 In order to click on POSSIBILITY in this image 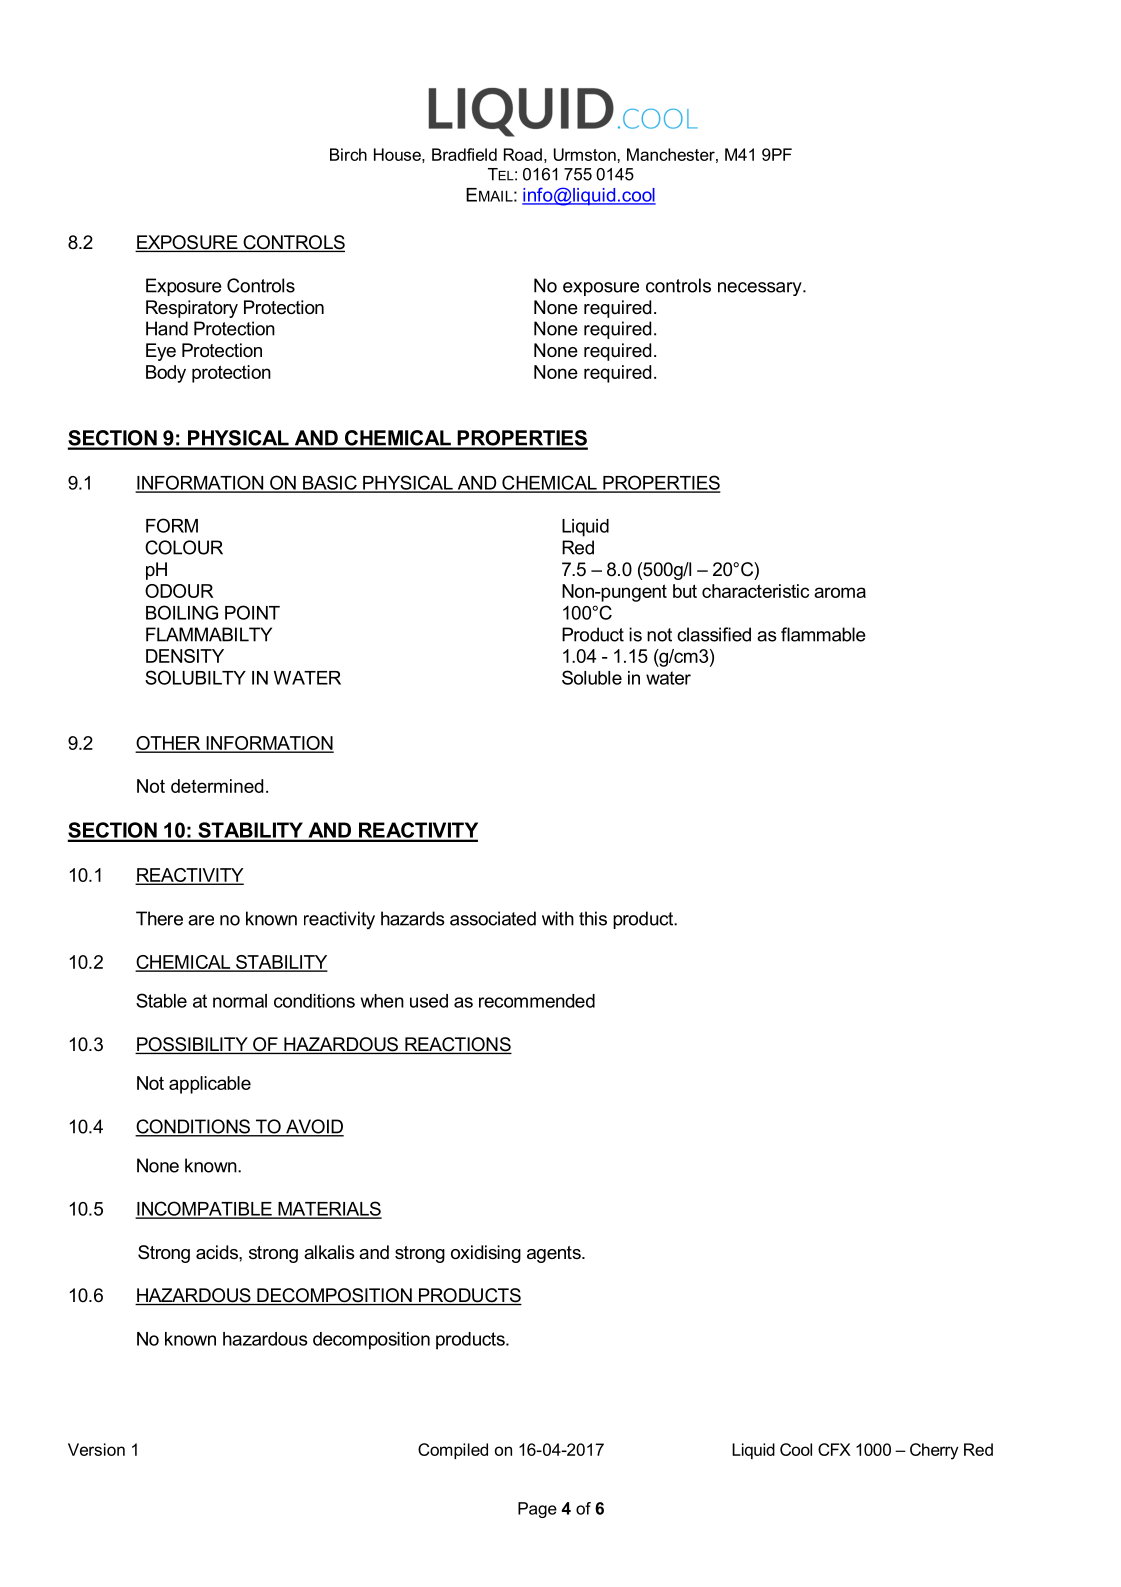, I will do `click(192, 1045)`.
